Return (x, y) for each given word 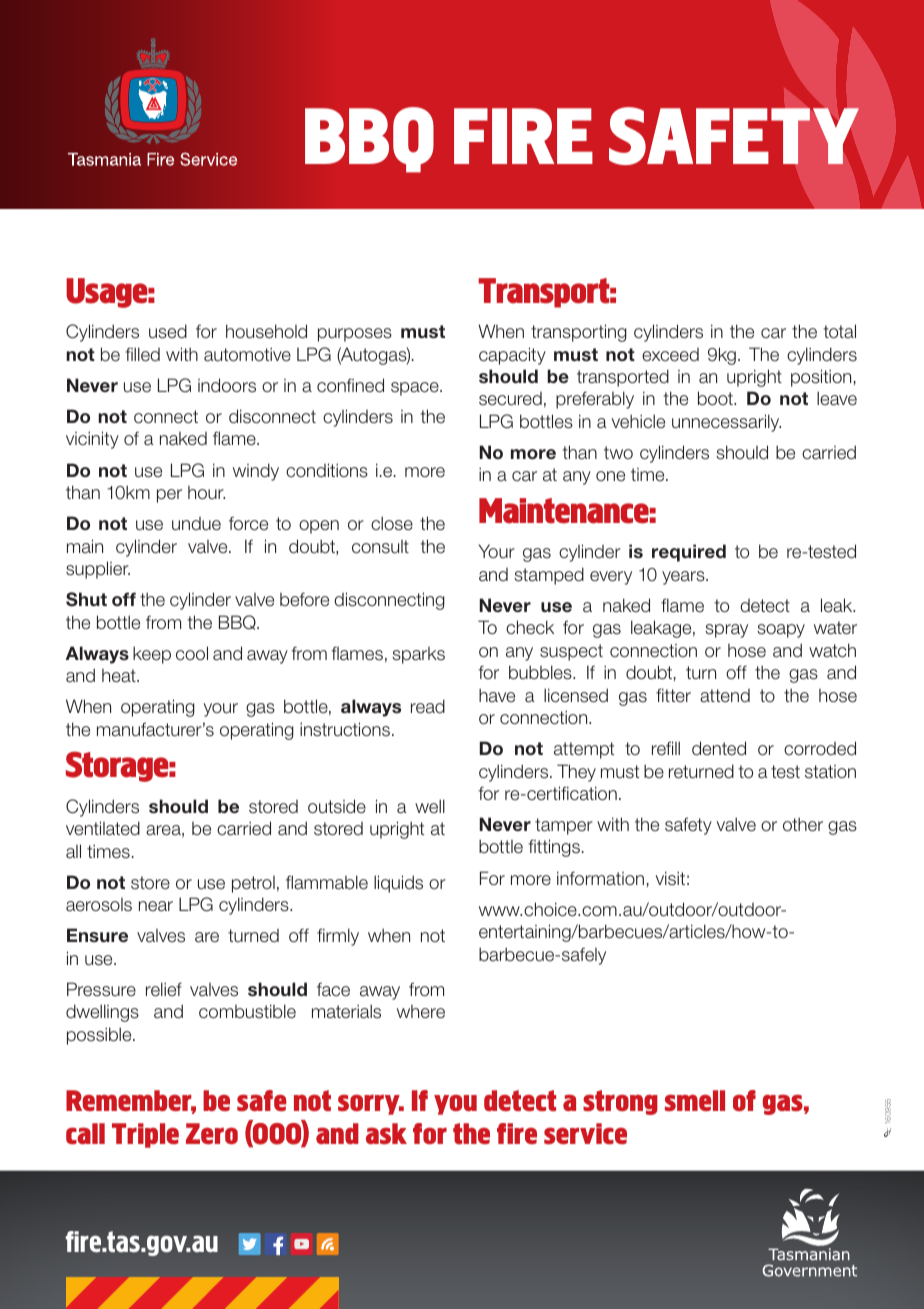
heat (120, 676)
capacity (512, 356)
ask (386, 1133)
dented (719, 748)
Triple (145, 1135)
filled (142, 354)
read (428, 706)
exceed (670, 355)
